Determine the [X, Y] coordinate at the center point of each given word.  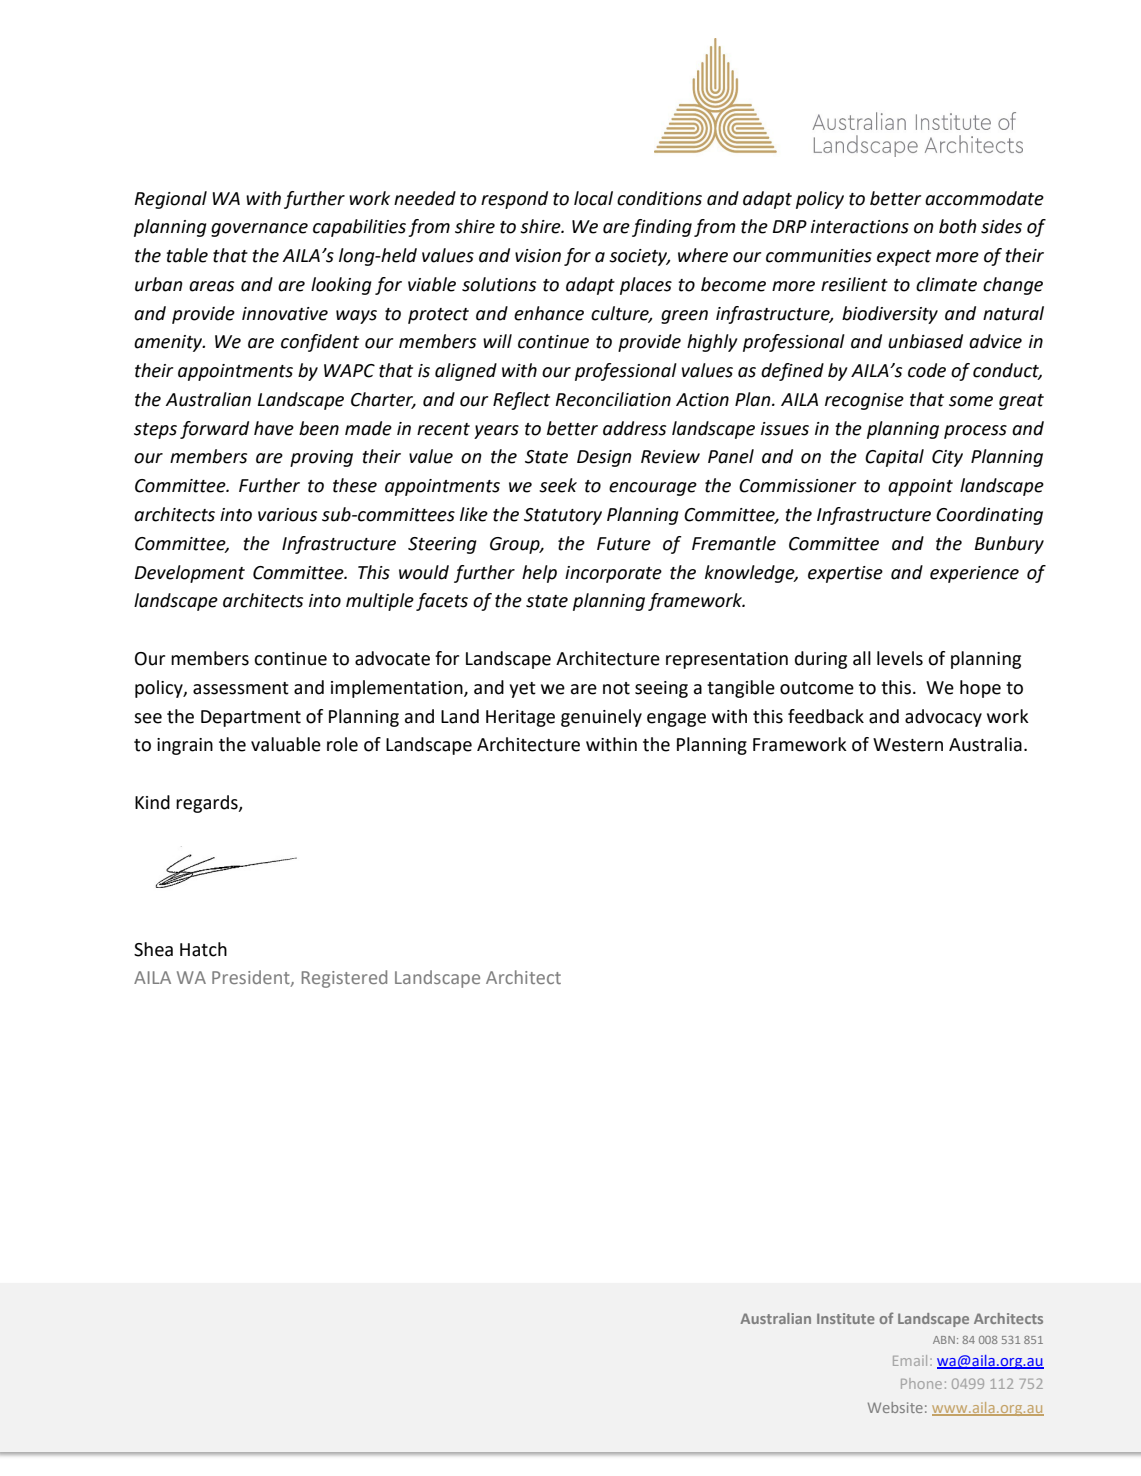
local [593, 198]
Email [910, 1360]
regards [208, 804]
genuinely [601, 718]
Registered [344, 979]
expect [904, 258]
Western [908, 745]
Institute [846, 1318]
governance [259, 230]
